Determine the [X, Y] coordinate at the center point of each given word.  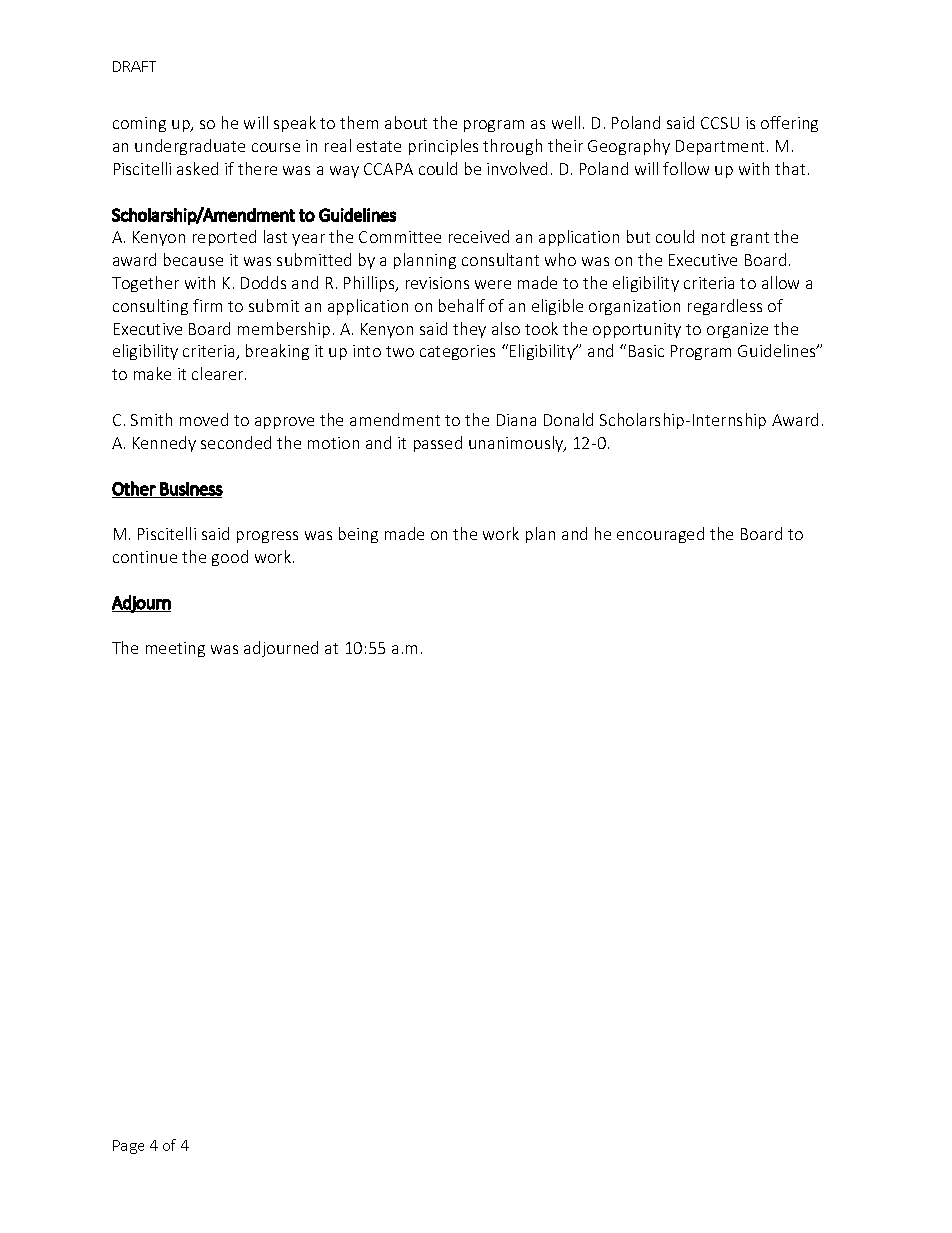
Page [128, 1147]
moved [204, 419]
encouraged [660, 535]
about [406, 122]
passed [438, 444]
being [358, 535]
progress [267, 537]
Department [722, 147]
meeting [175, 649]
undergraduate [190, 147]
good [230, 558]
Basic [646, 351]
